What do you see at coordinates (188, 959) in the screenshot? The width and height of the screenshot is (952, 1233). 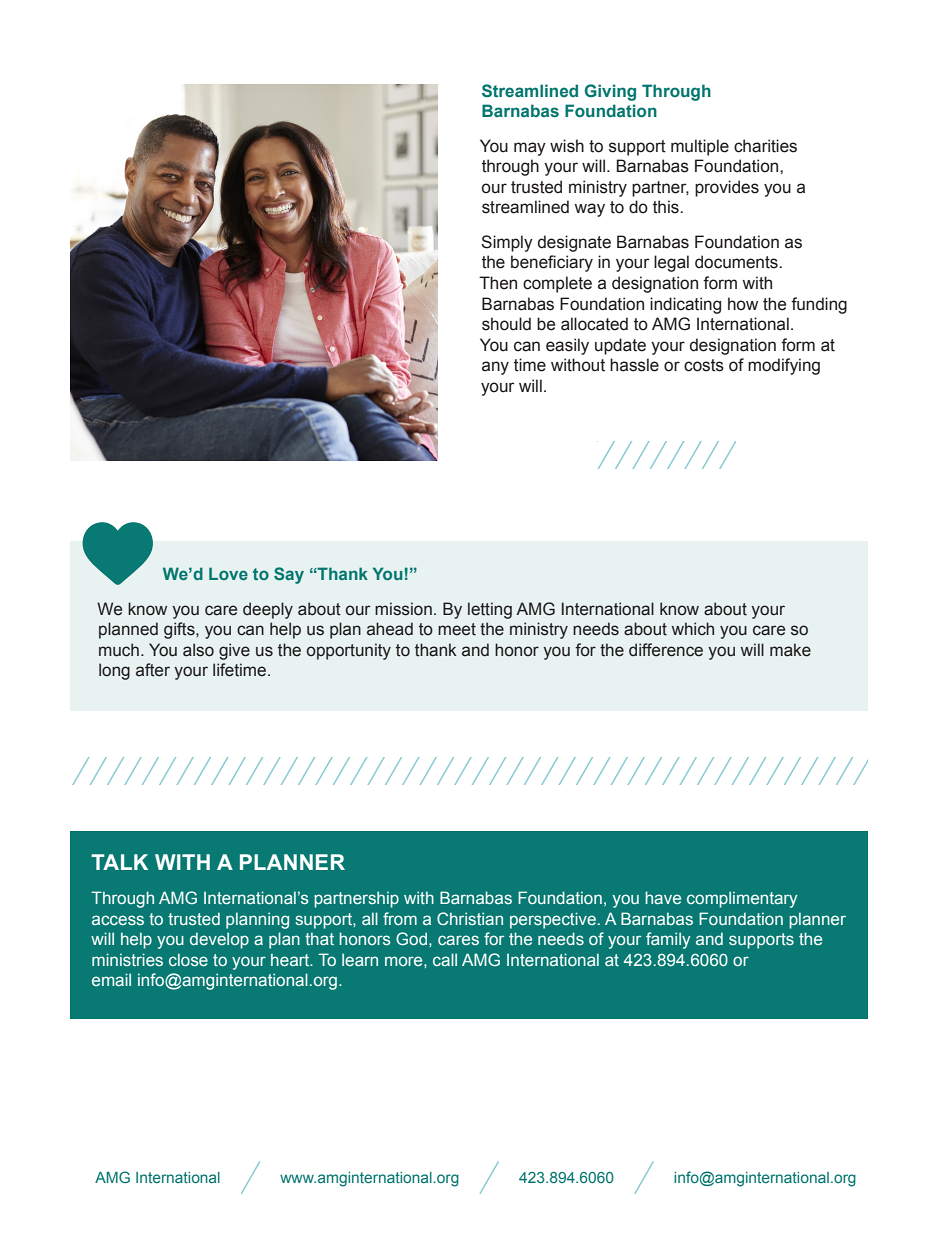 I see `close` at bounding box center [188, 959].
